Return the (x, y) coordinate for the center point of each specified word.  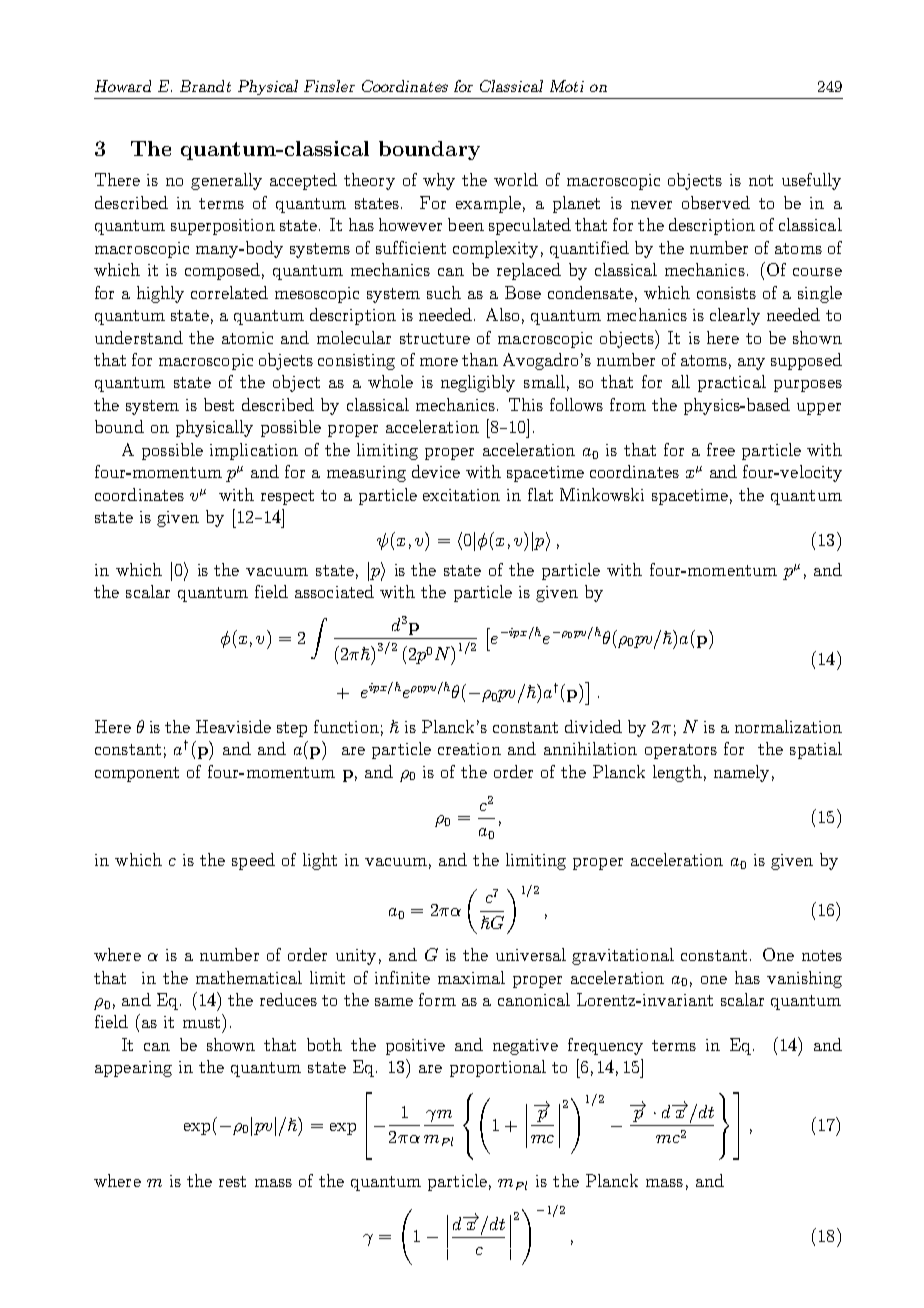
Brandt (205, 86)
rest (232, 1181)
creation (469, 749)
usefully (811, 181)
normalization (788, 726)
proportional (498, 1068)
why (439, 181)
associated (334, 591)
